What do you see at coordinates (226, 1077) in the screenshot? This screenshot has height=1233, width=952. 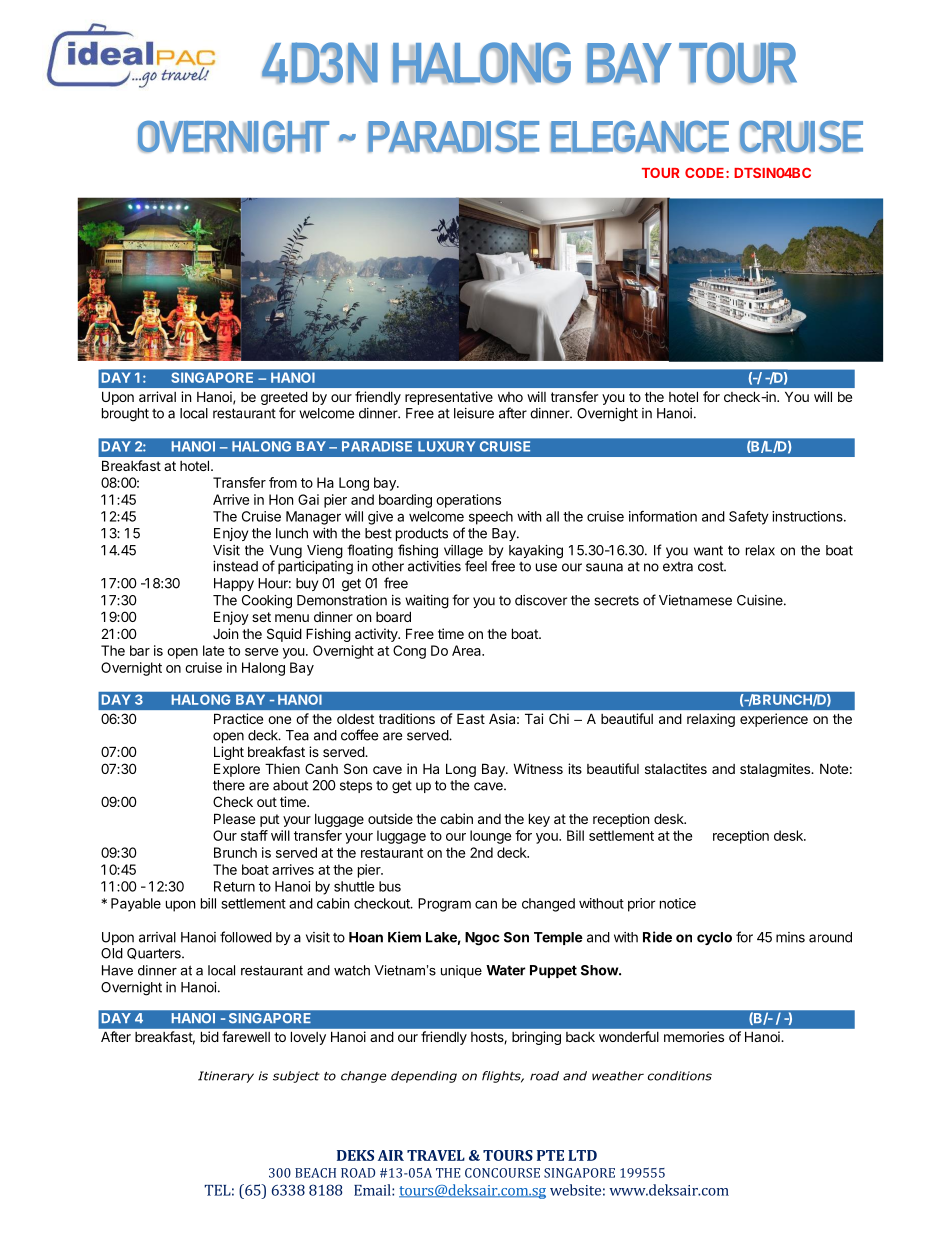 I see `Itinerary` at bounding box center [226, 1077].
